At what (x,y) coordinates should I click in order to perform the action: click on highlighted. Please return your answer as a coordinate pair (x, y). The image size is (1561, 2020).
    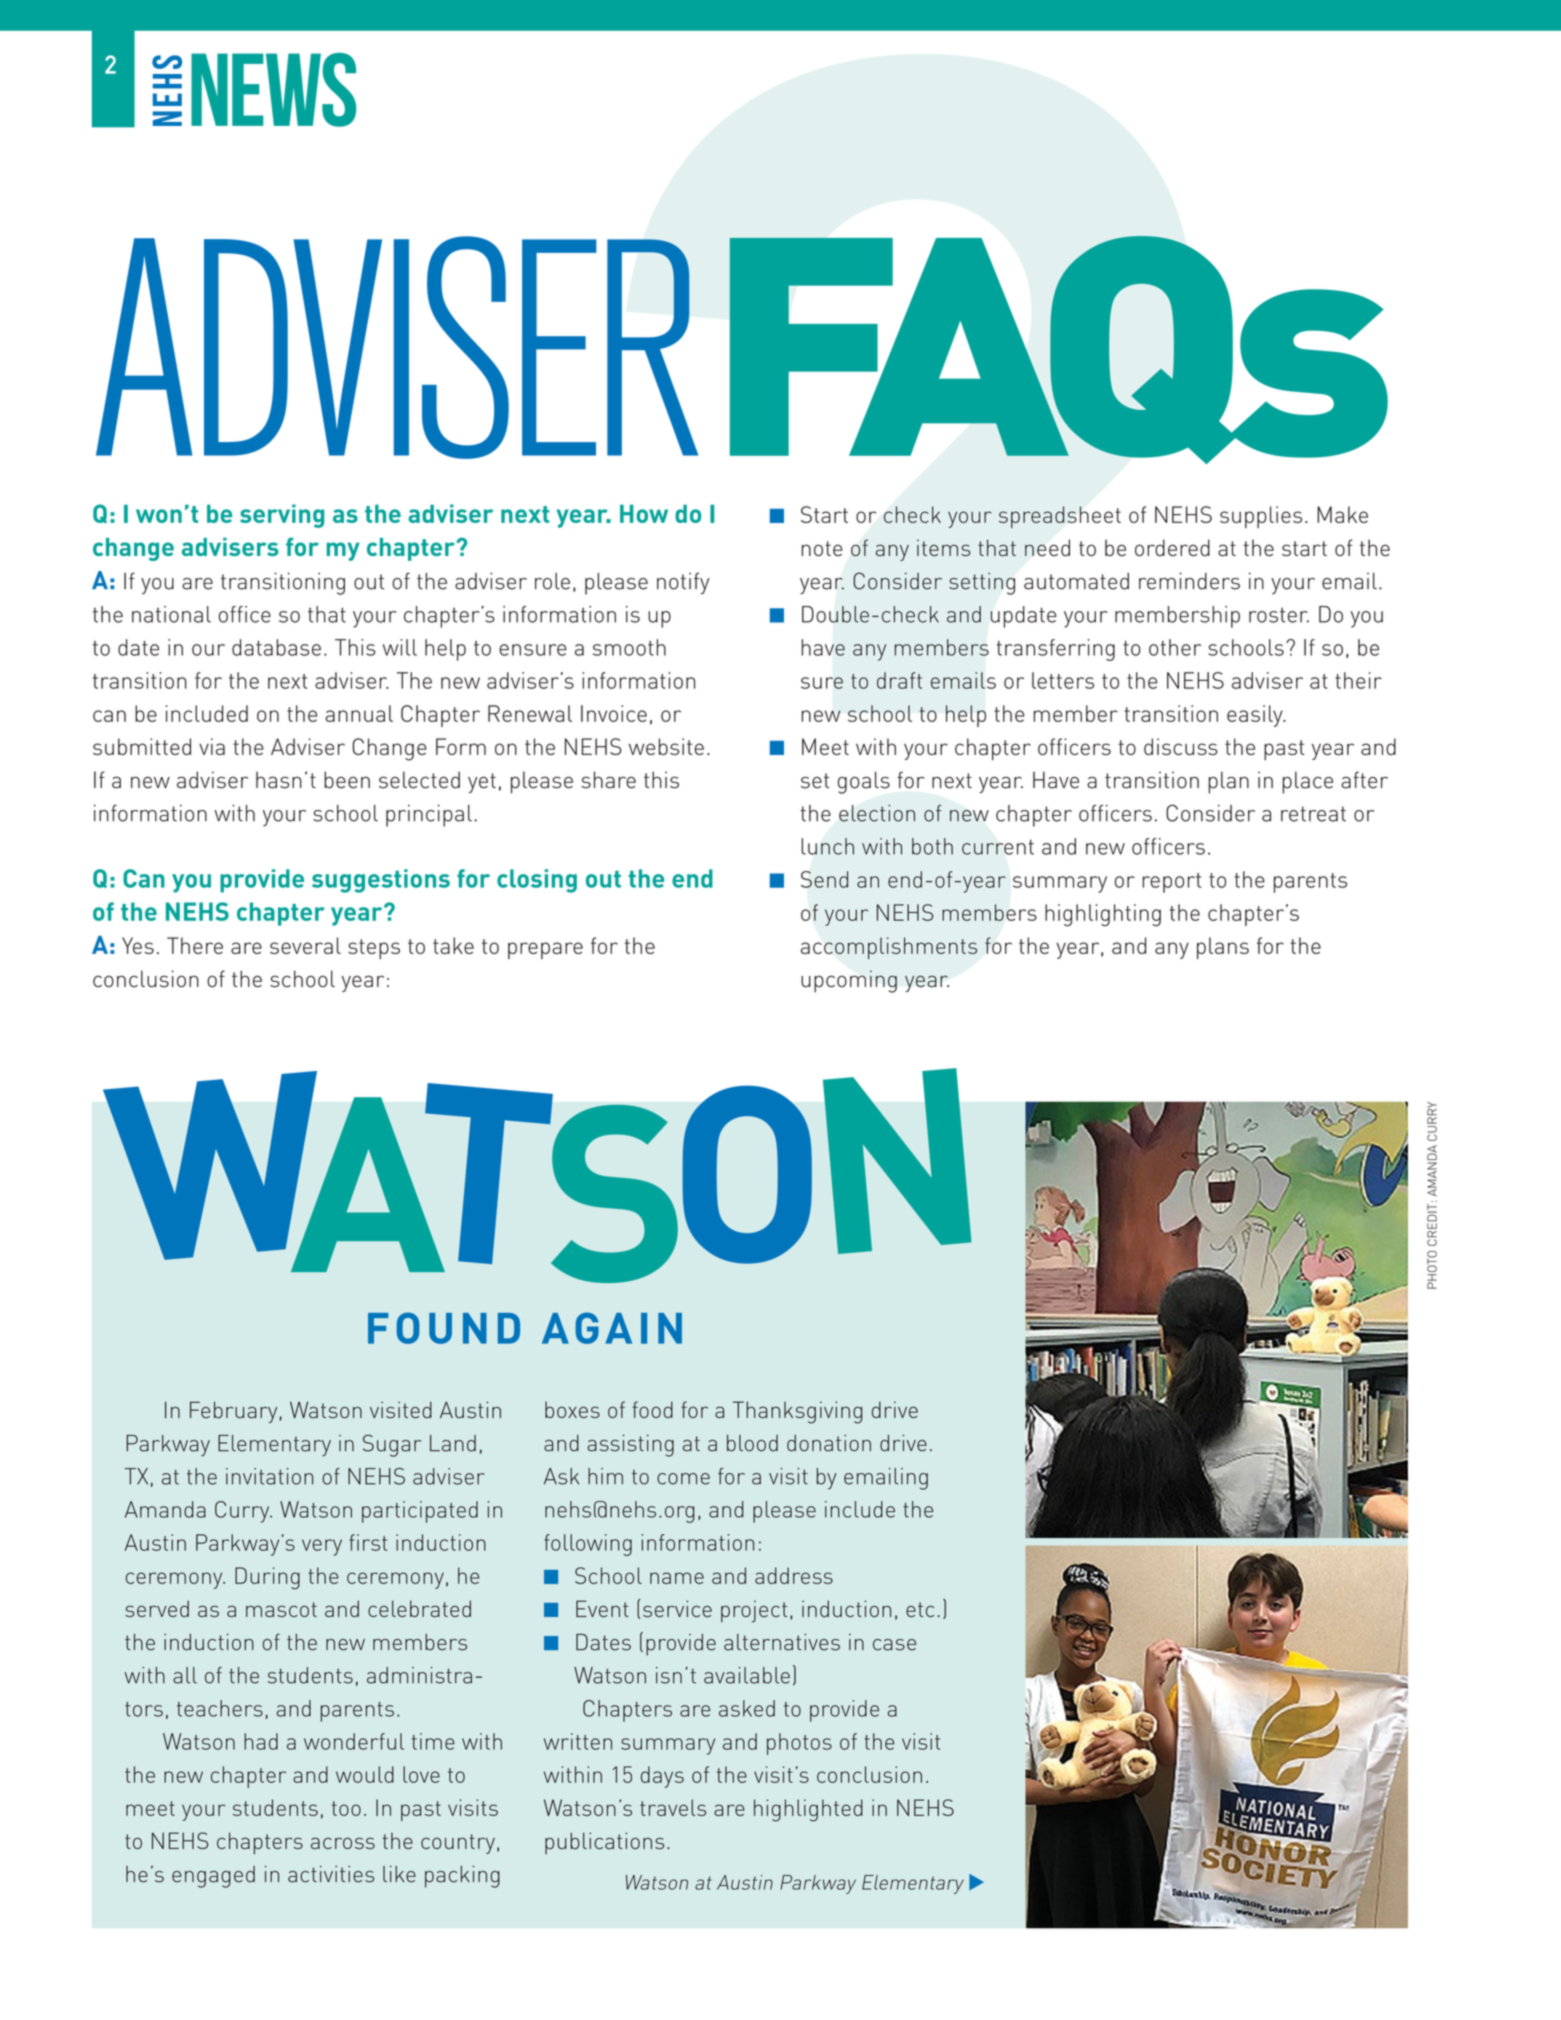
    Looking at the image, I should click on (808, 1810).
